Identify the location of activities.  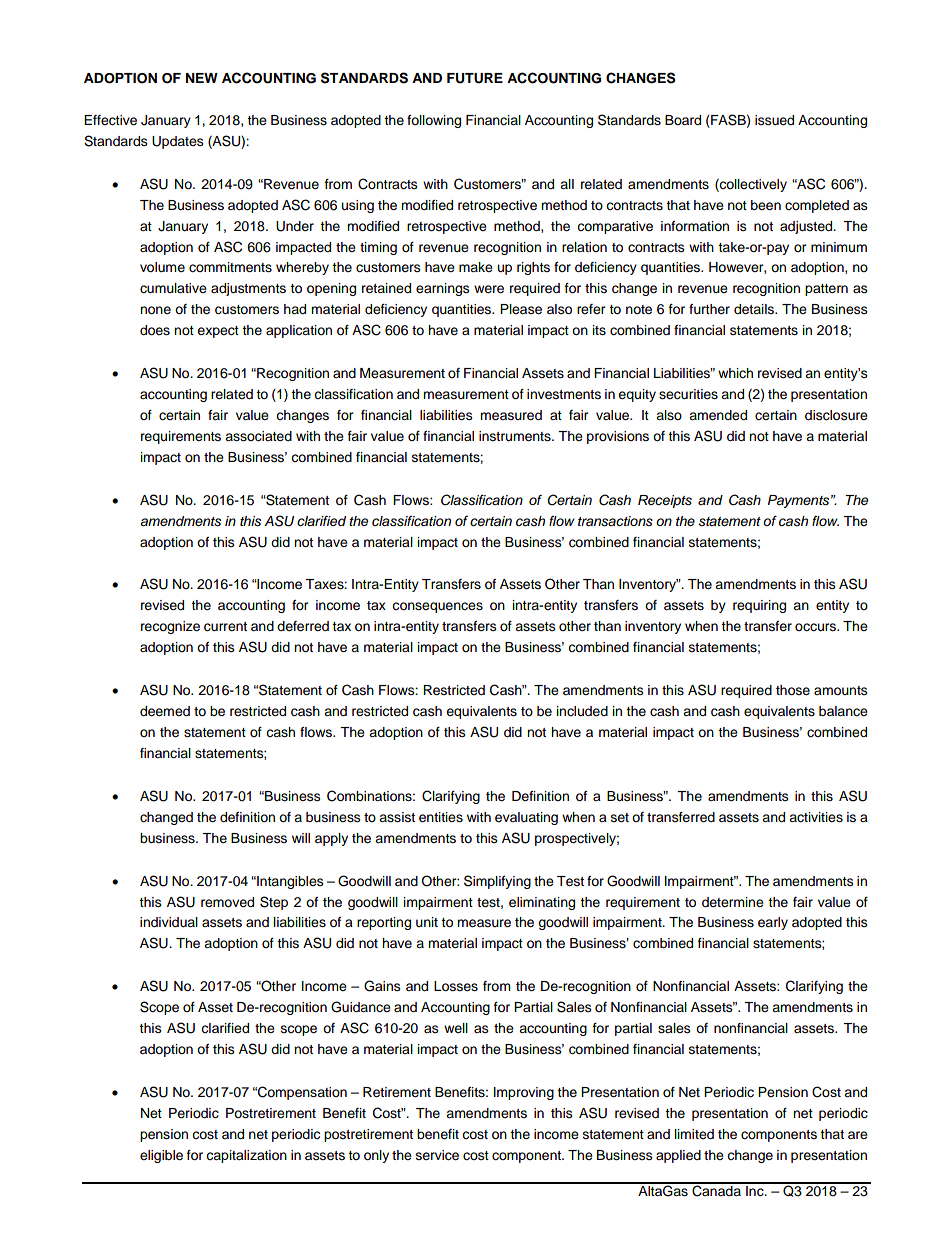
(816, 817).
